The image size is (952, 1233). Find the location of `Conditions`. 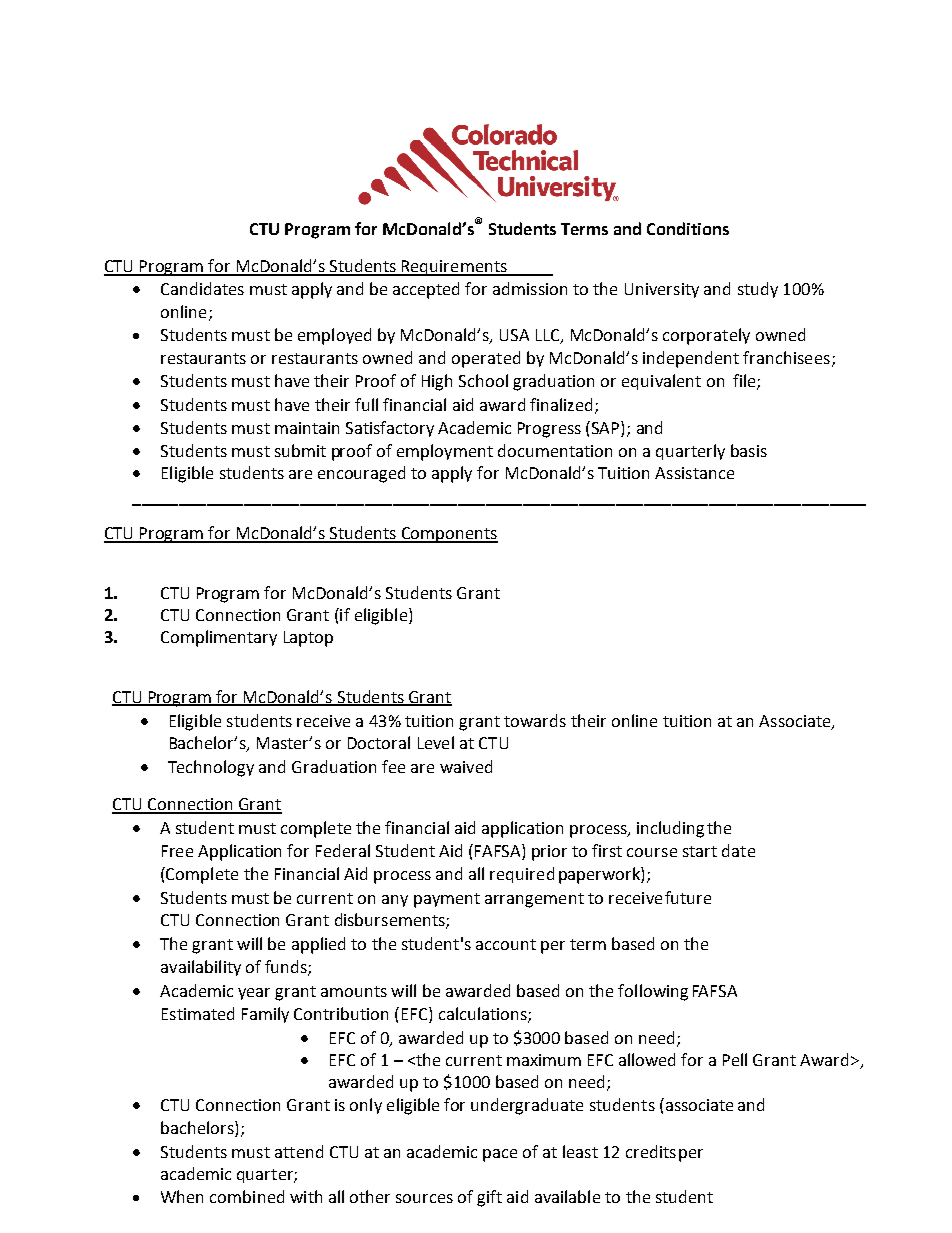

Conditions is located at coordinates (688, 228).
